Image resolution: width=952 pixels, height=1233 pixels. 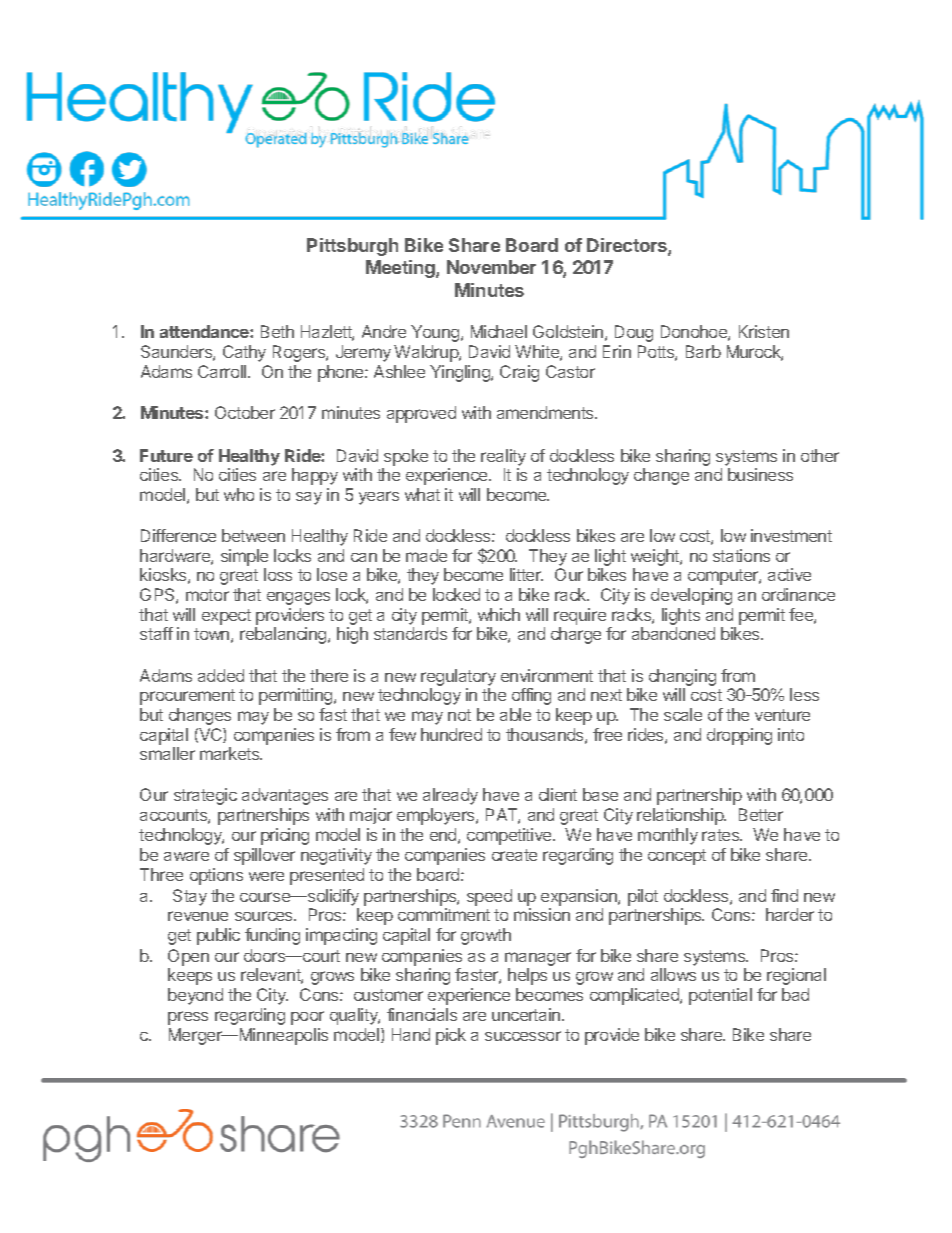 What do you see at coordinates (205, 331) in the screenshot?
I see `attendance` at bounding box center [205, 331].
